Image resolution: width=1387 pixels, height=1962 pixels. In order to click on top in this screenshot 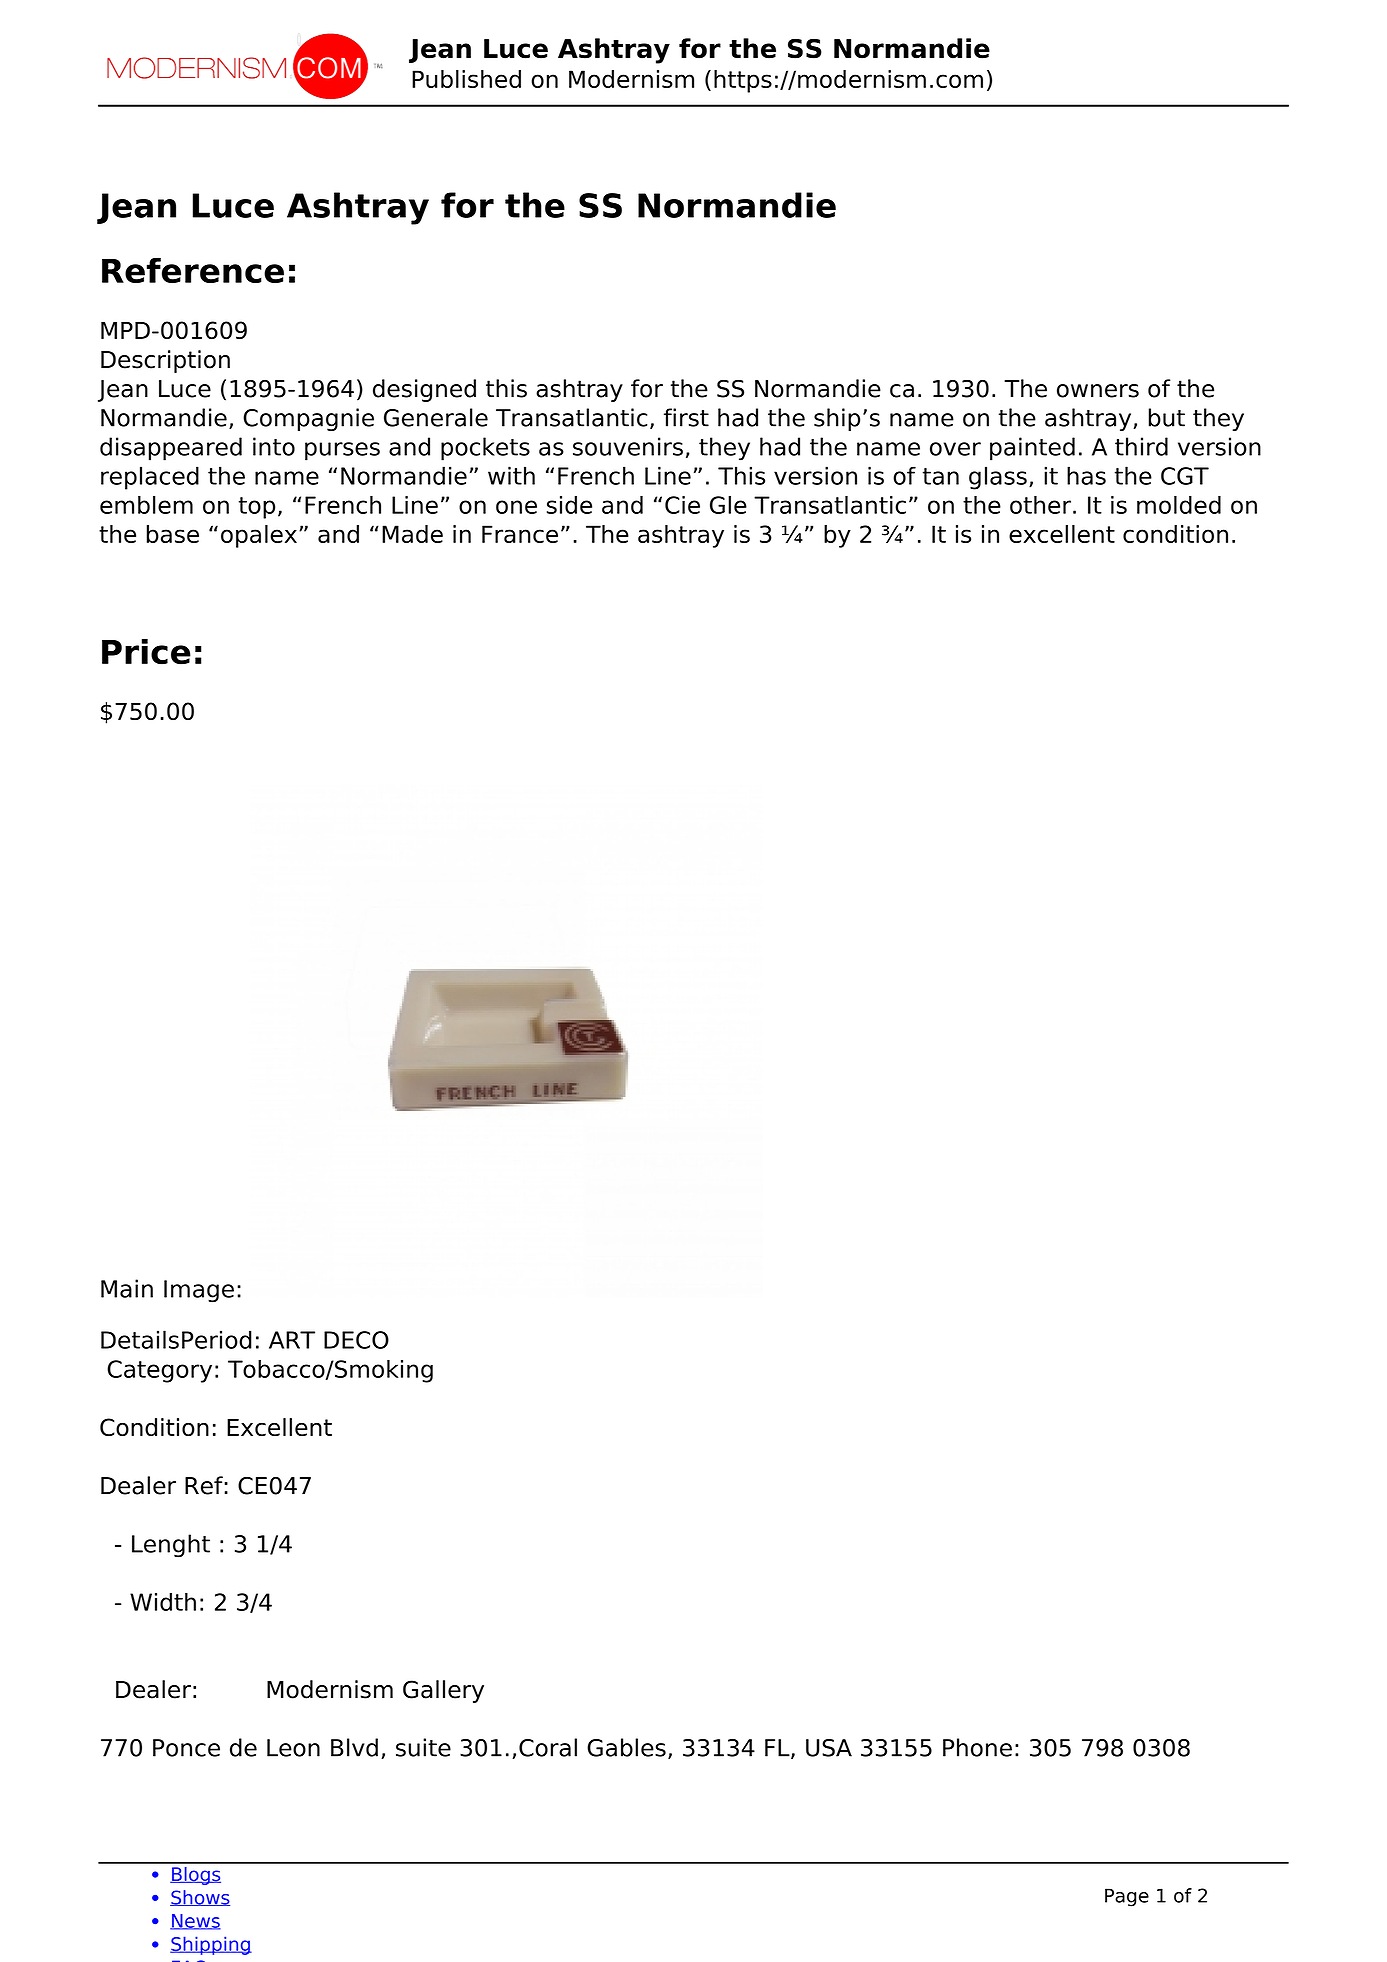, I will do `click(257, 508)`.
